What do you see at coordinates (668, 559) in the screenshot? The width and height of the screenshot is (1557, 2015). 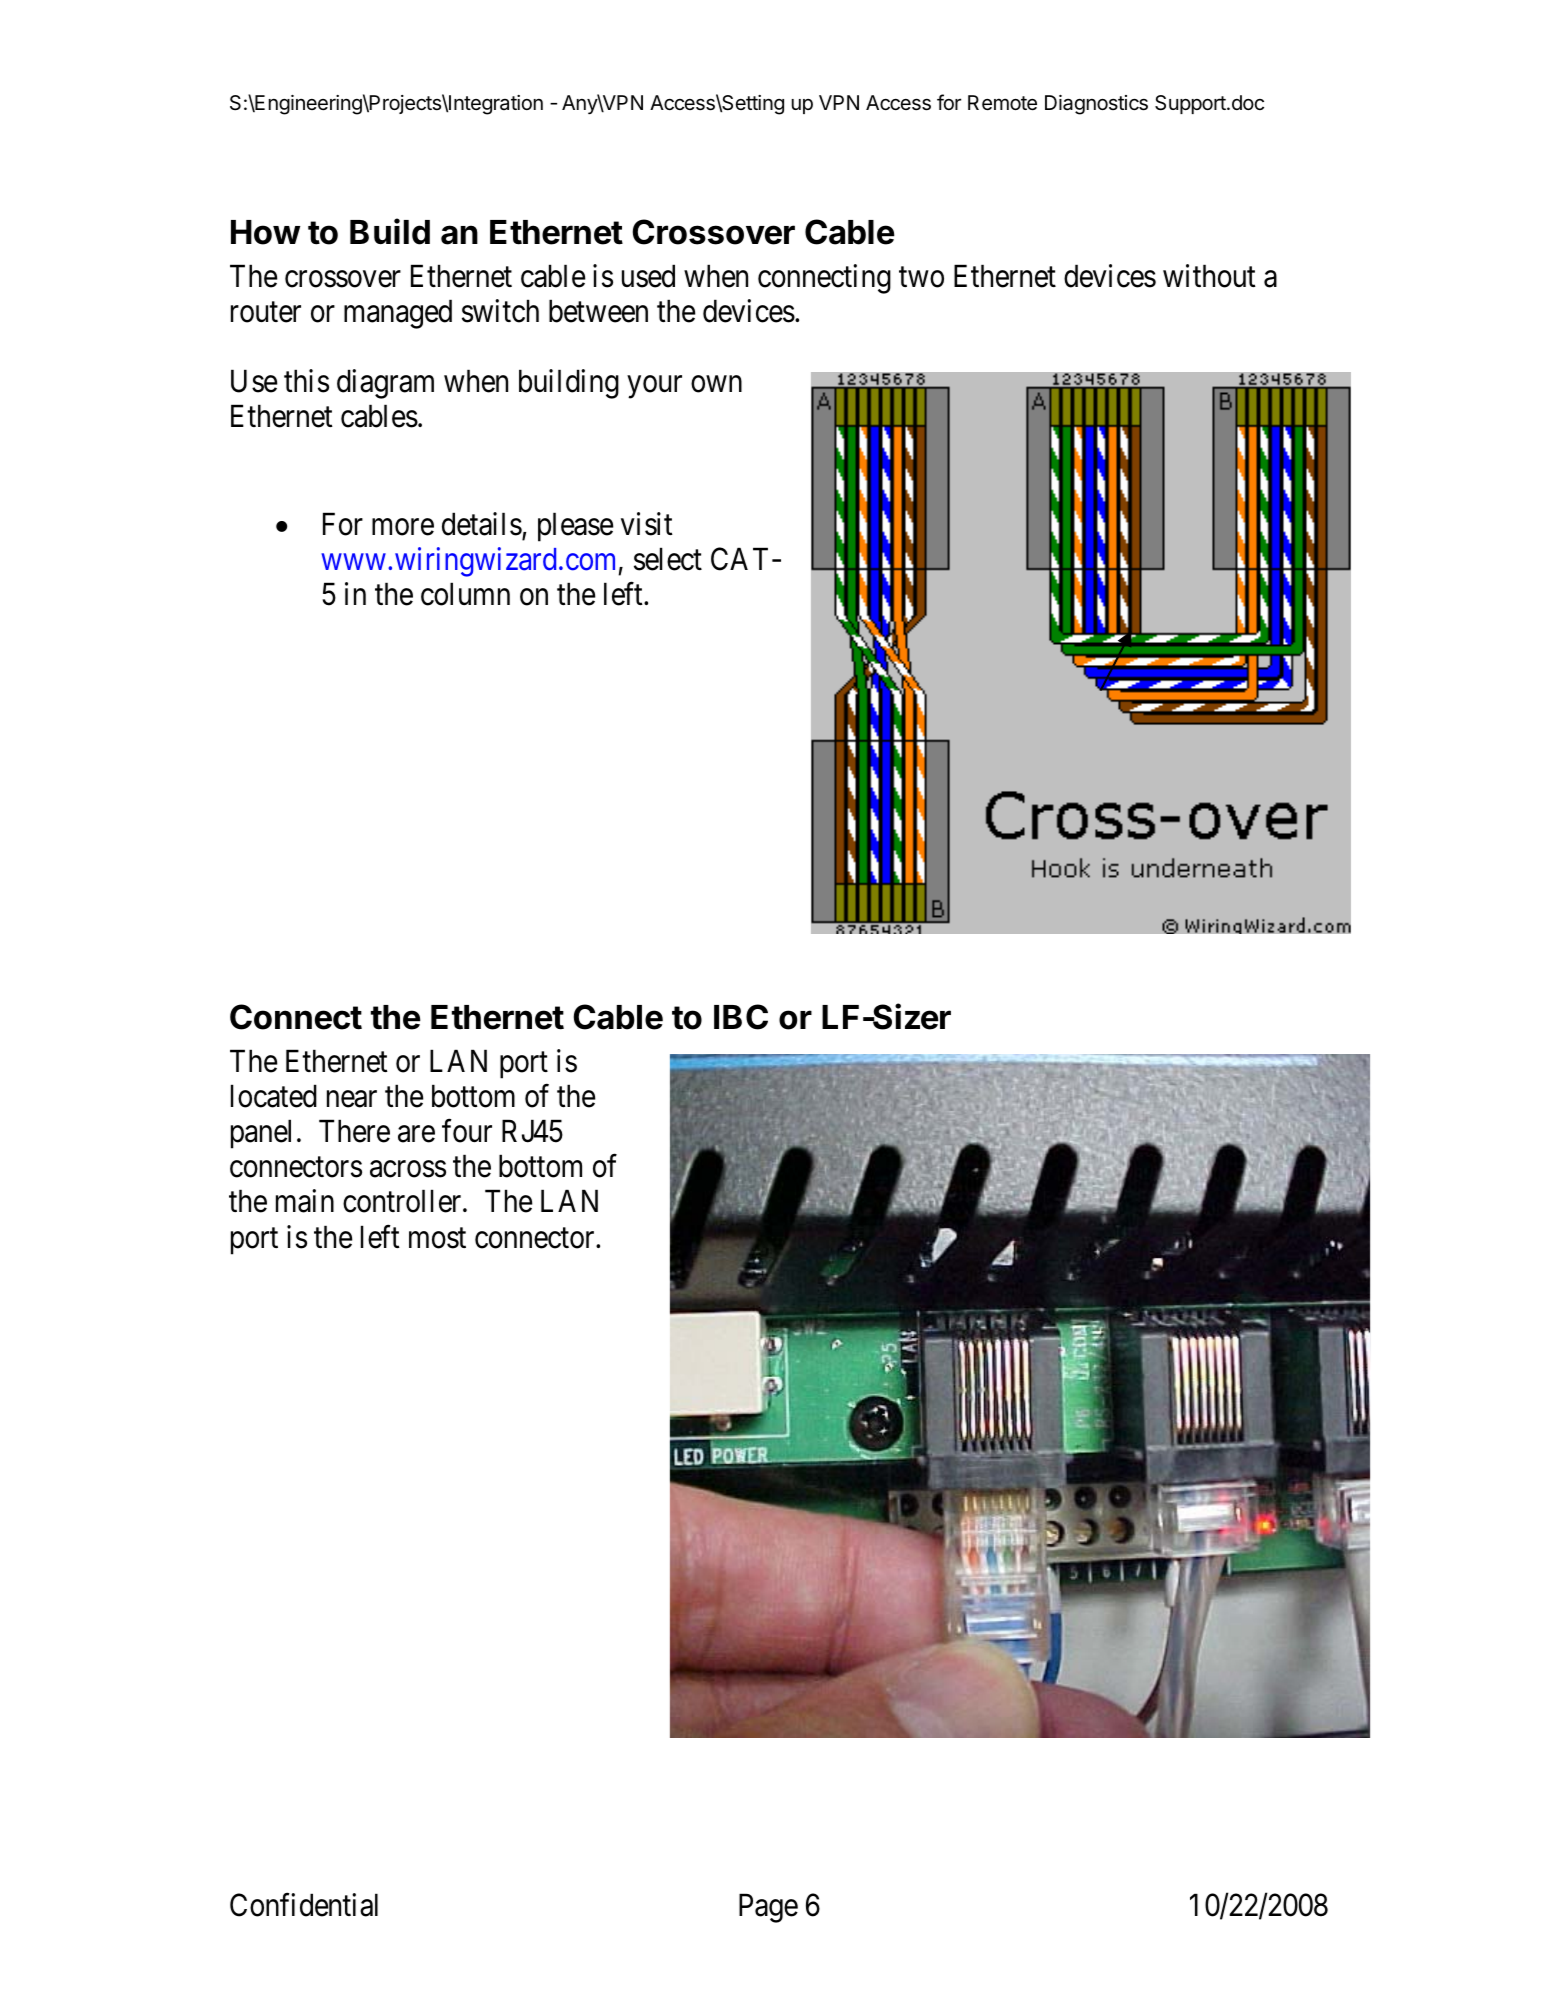 I see `select` at bounding box center [668, 559].
